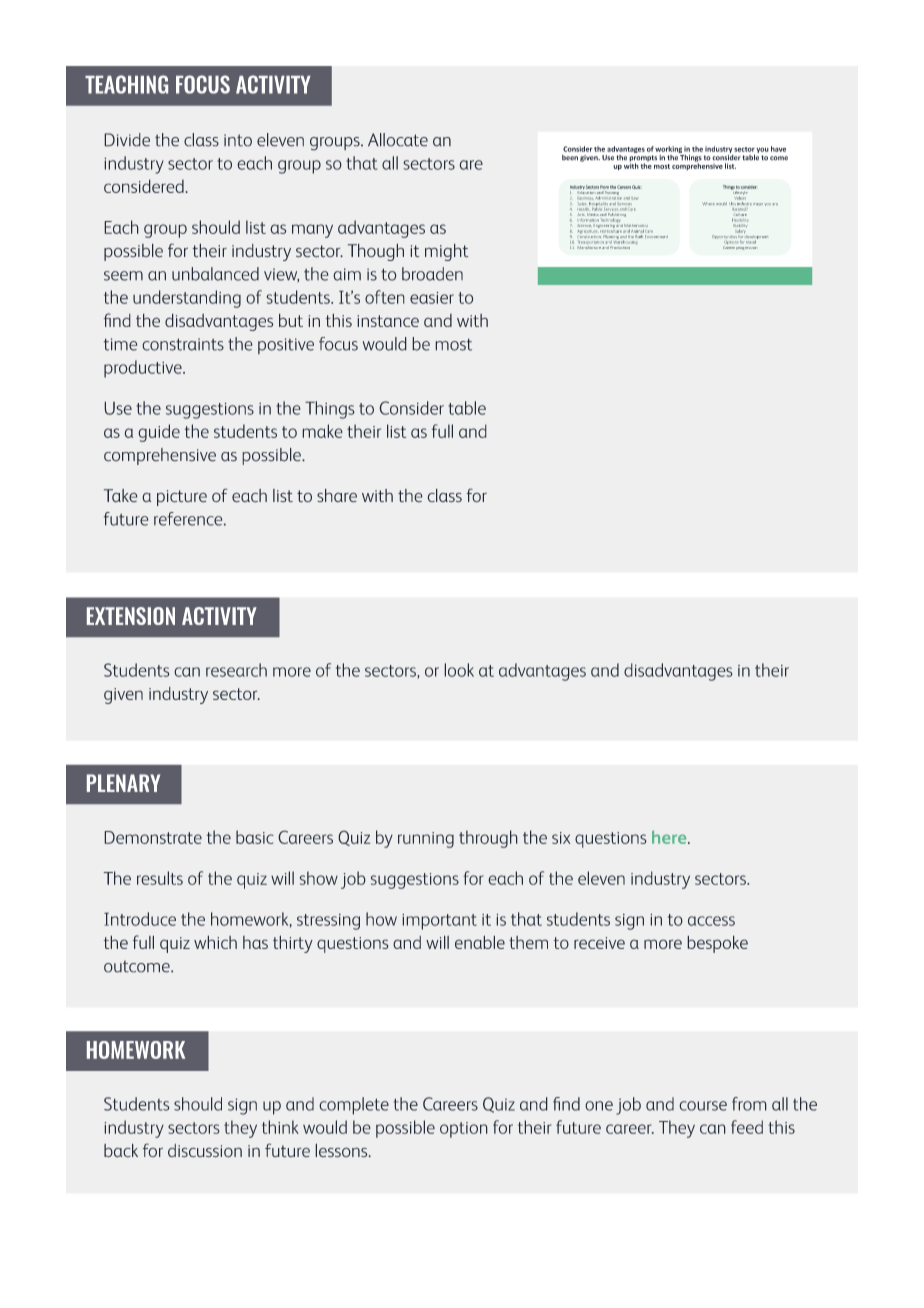 The width and height of the image is (924, 1308). What do you see at coordinates (160, 878) in the image?
I see `results` at bounding box center [160, 878].
